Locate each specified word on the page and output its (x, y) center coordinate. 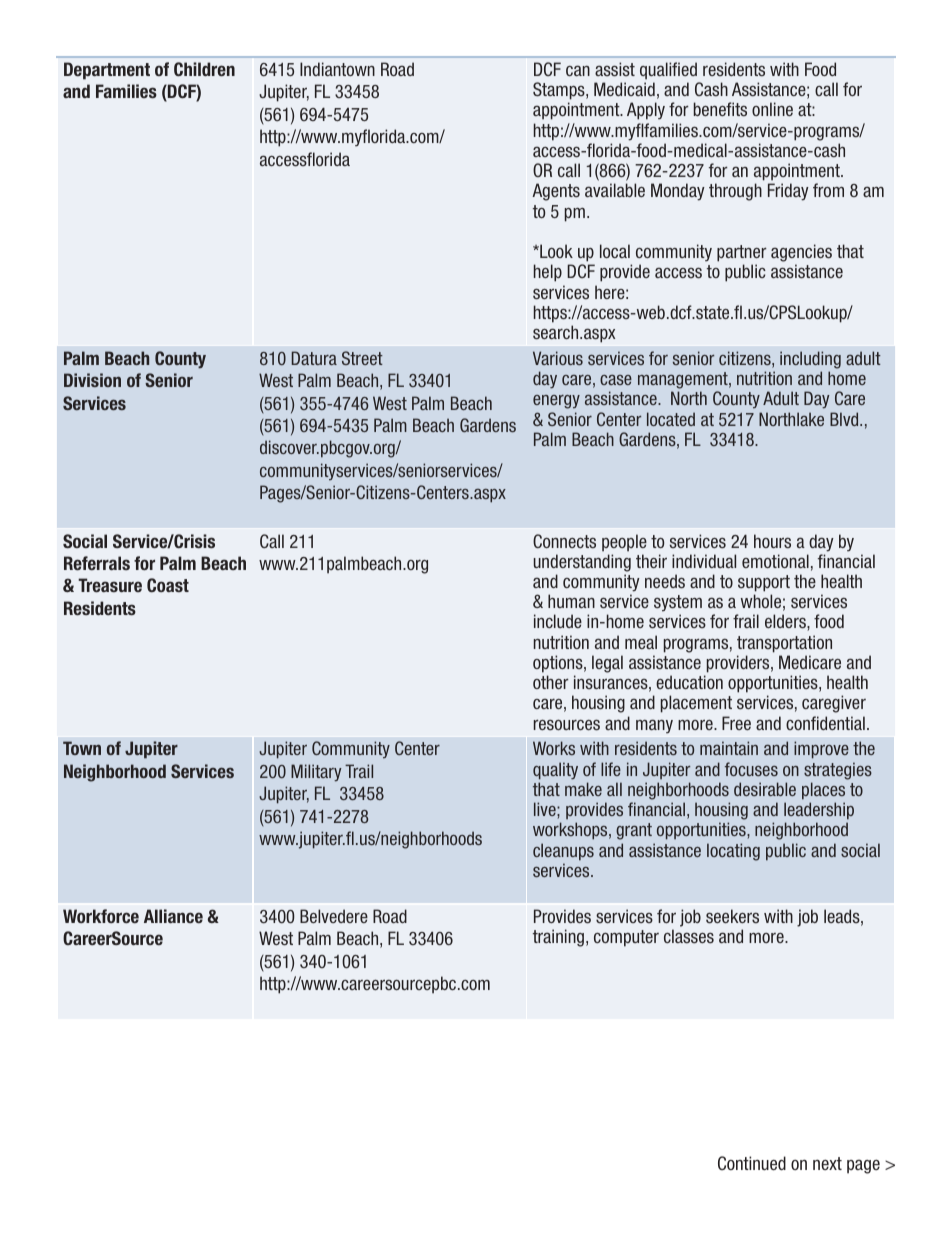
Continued (752, 1163)
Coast (168, 585)
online (772, 109)
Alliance (173, 916)
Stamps (560, 91)
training (558, 938)
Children (204, 69)
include (558, 621)
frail (746, 621)
